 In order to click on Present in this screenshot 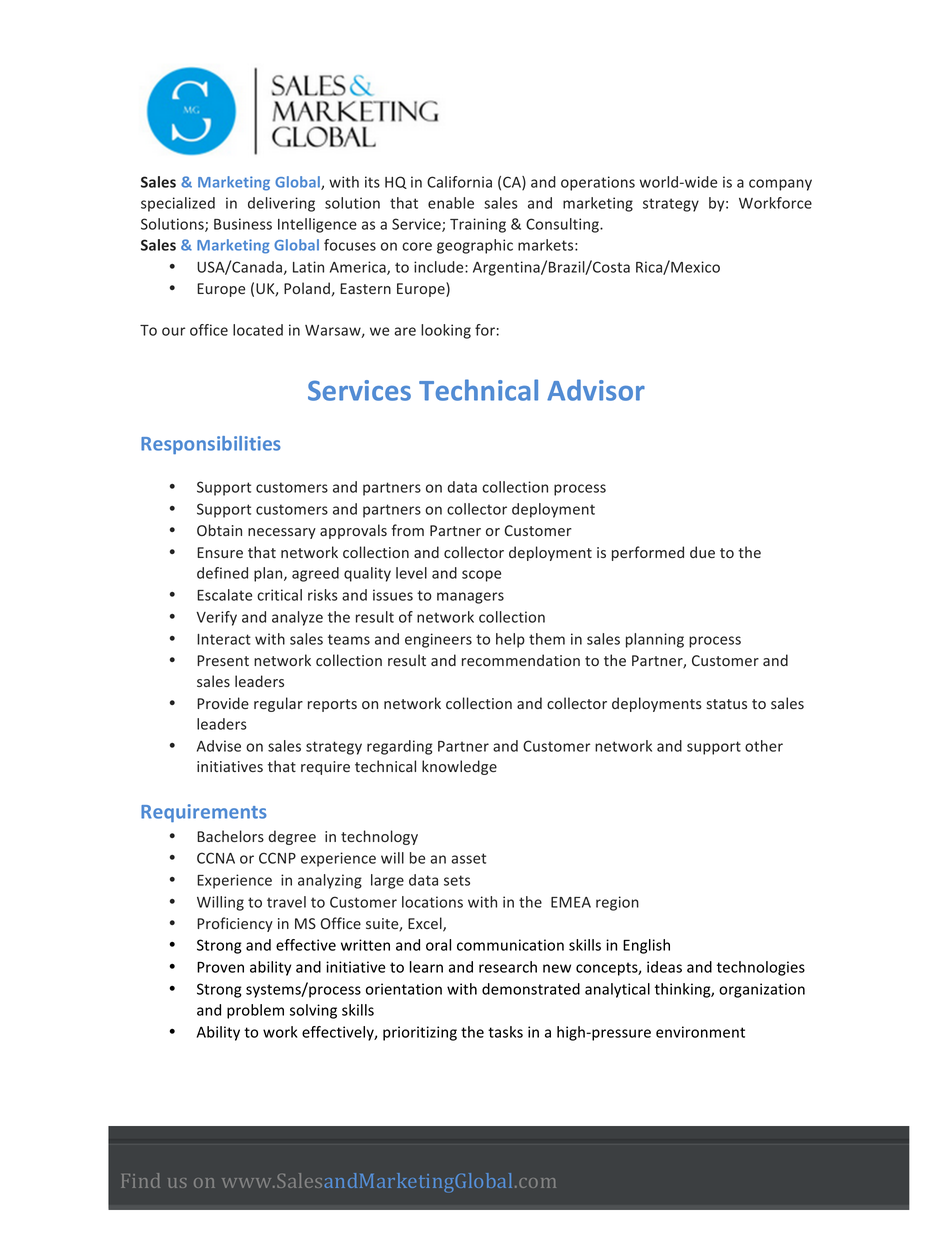, I will do `click(223, 660)`.
